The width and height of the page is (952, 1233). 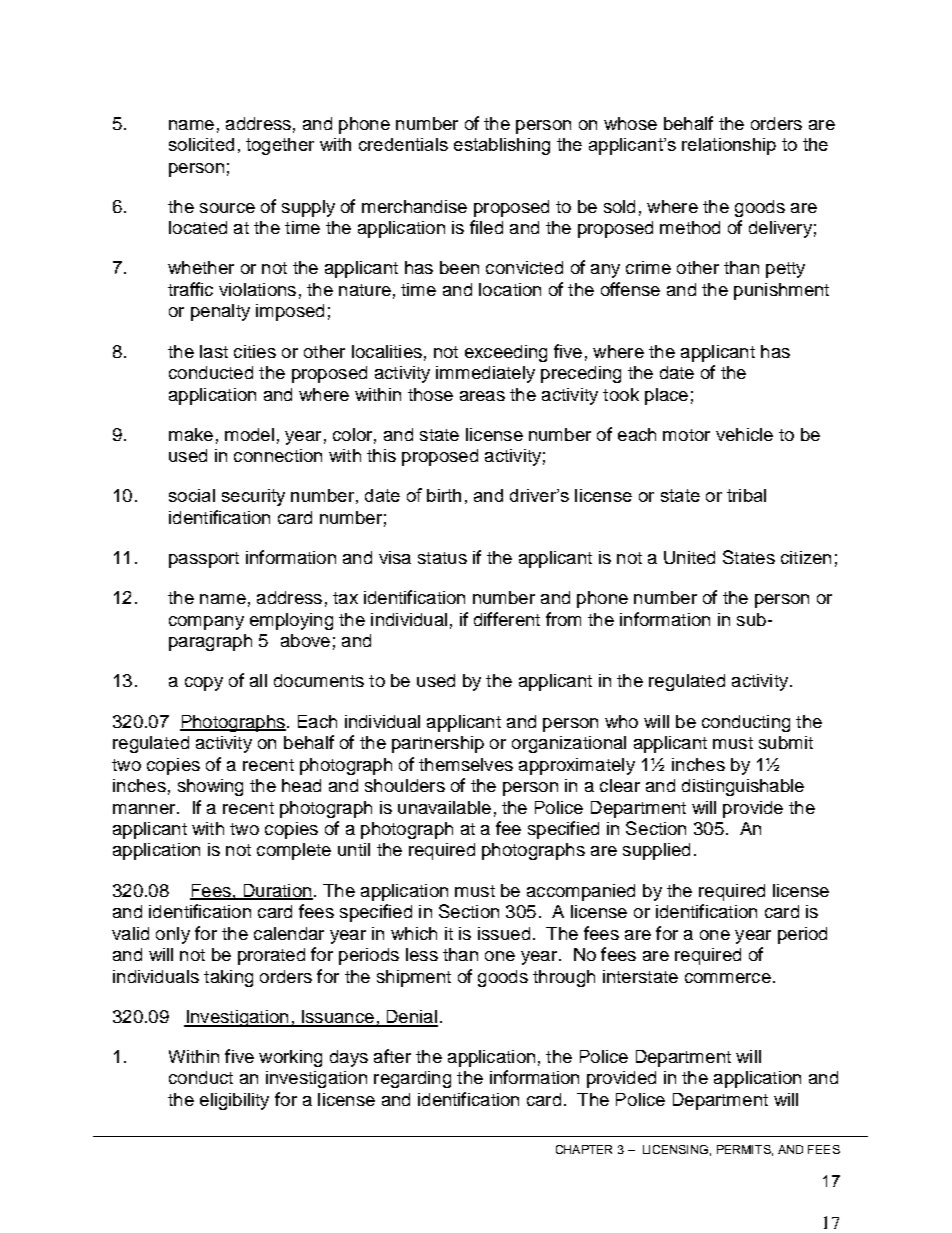 What do you see at coordinates (502, 146) in the page?
I see `establishing` at bounding box center [502, 146].
